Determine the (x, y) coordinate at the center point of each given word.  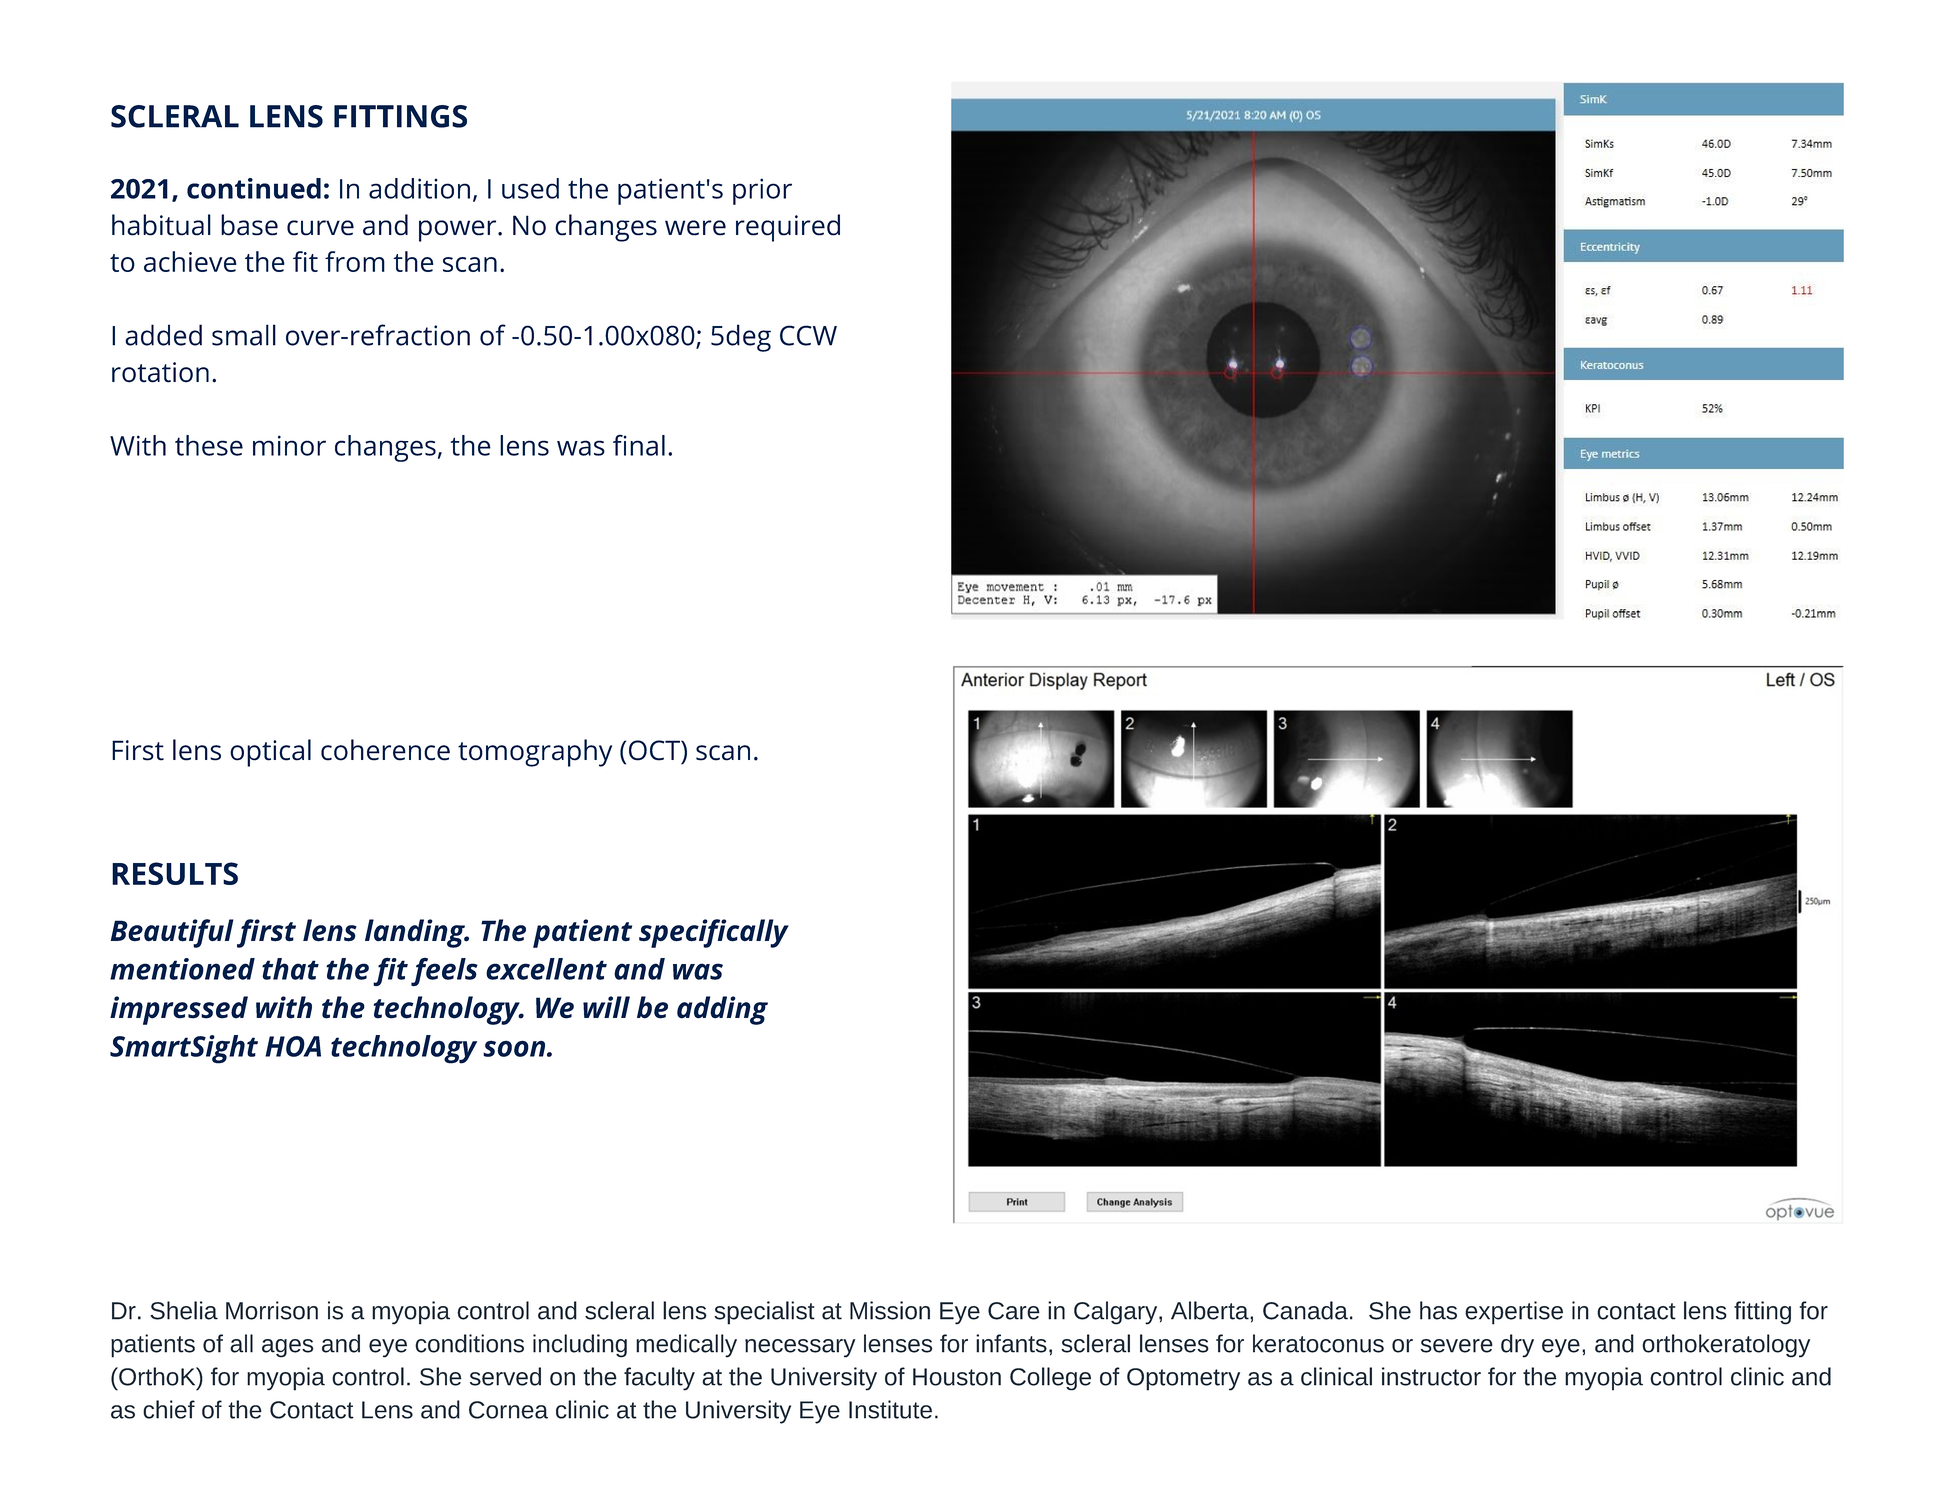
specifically (714, 933)
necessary (800, 1348)
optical (270, 753)
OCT (655, 750)
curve (320, 228)
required (788, 228)
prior (762, 191)
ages (288, 1348)
